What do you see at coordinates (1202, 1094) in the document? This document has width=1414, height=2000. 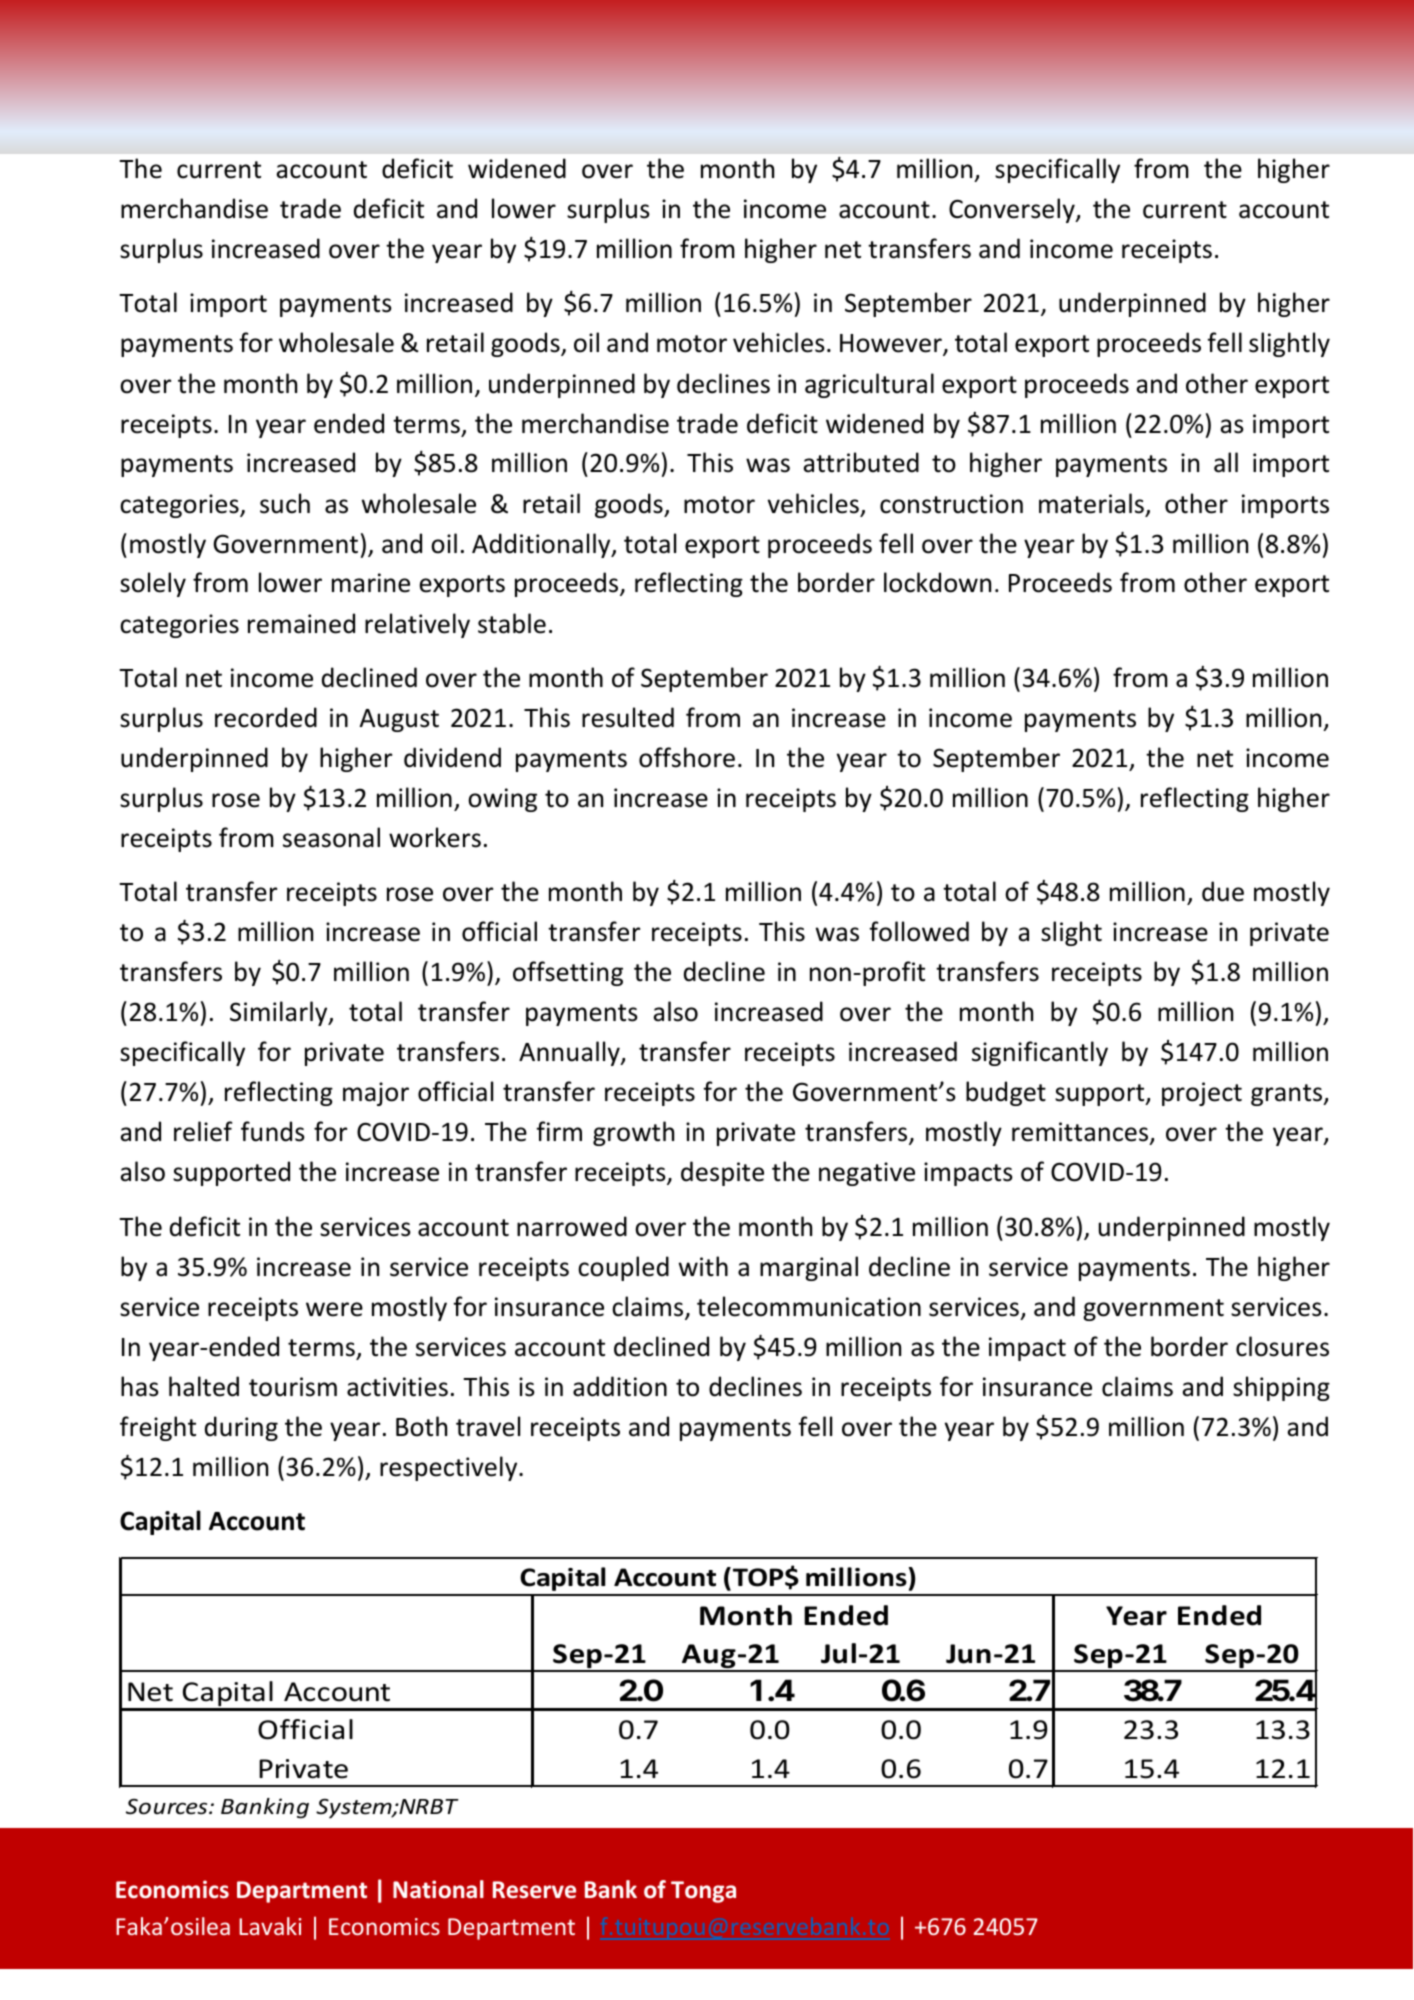 I see `project` at bounding box center [1202, 1094].
